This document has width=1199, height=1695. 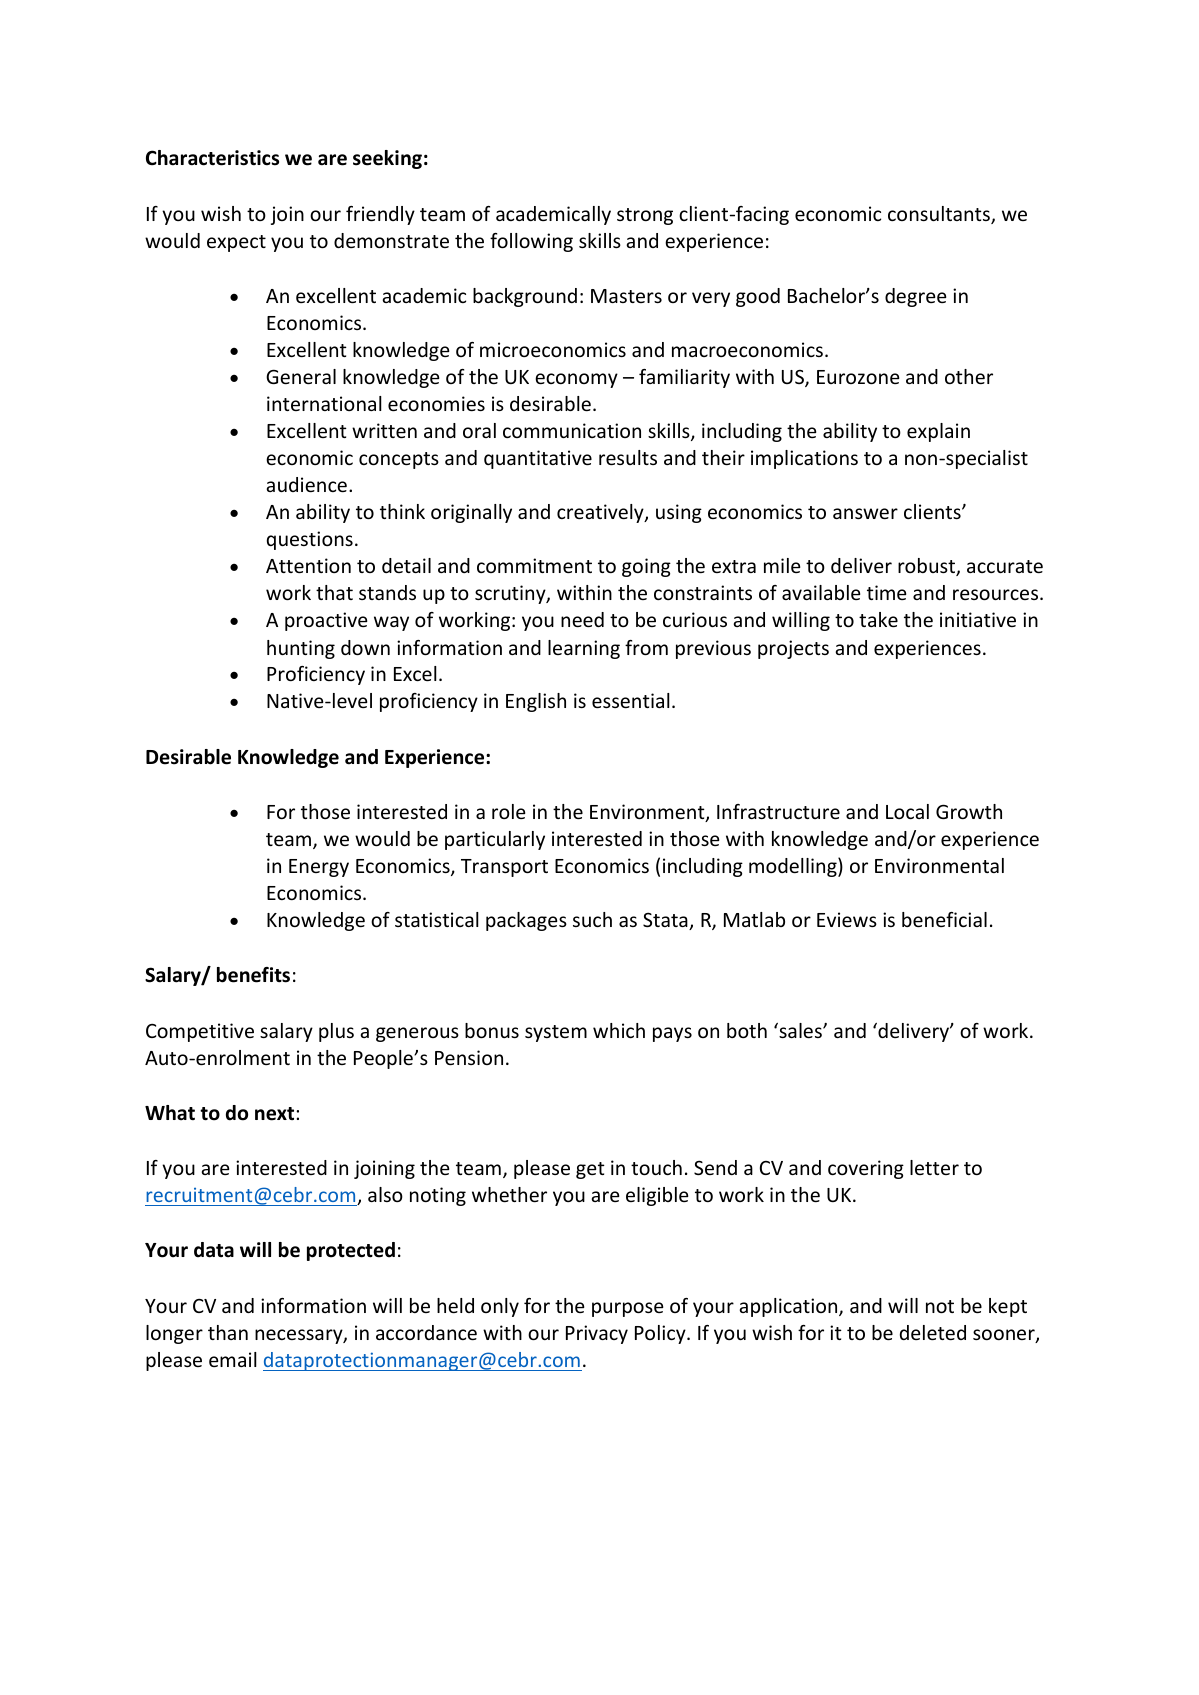 What do you see at coordinates (940, 215) in the document?
I see `consultants` at bounding box center [940, 215].
